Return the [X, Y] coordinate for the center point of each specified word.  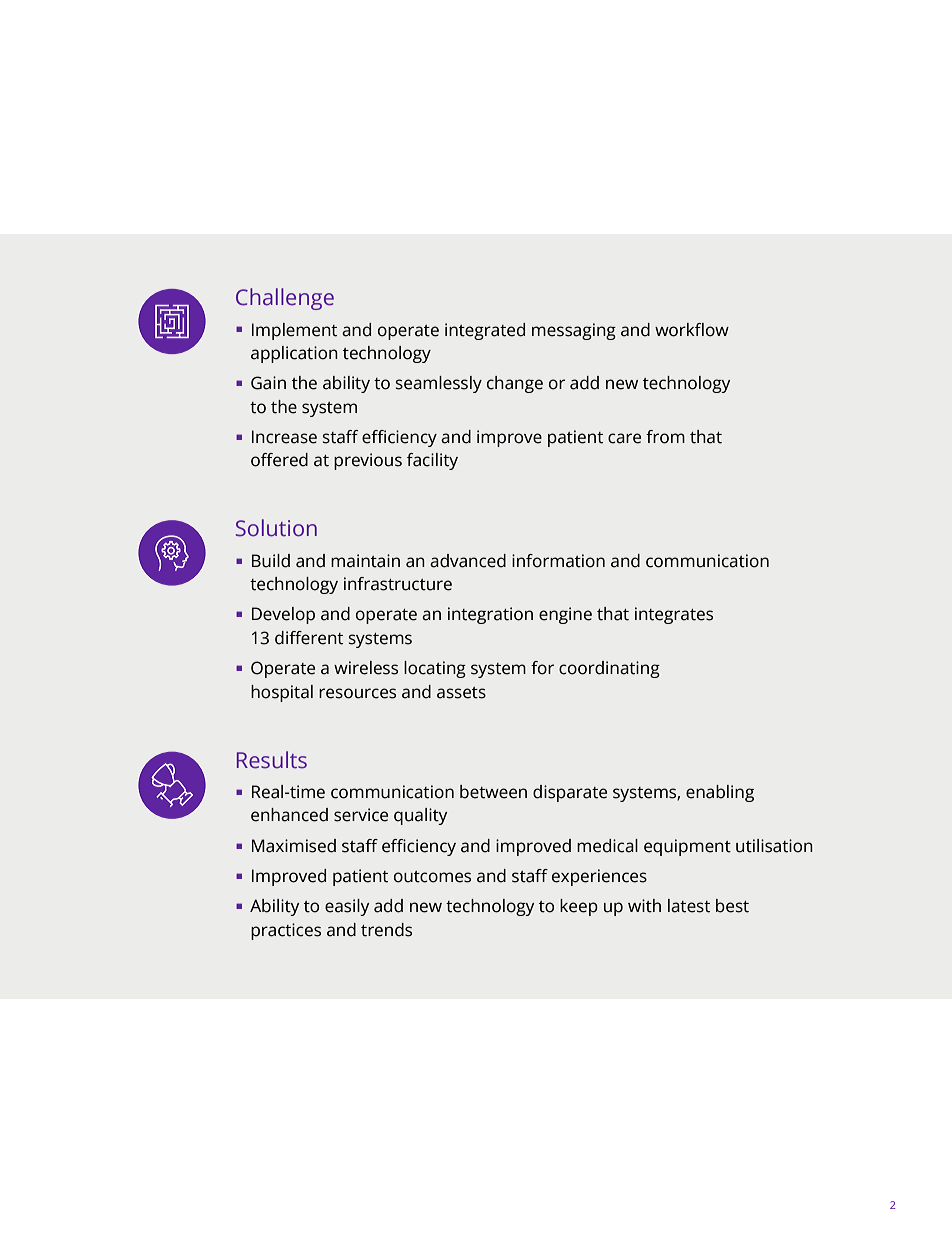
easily [347, 907]
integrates [674, 615]
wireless [366, 668]
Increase [284, 437]
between [493, 792]
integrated [485, 331]
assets [461, 693]
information [558, 561]
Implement [294, 331]
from [665, 437]
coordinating [609, 669]
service [361, 815]
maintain [365, 561]
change [515, 384]
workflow [692, 330]
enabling [720, 793]
